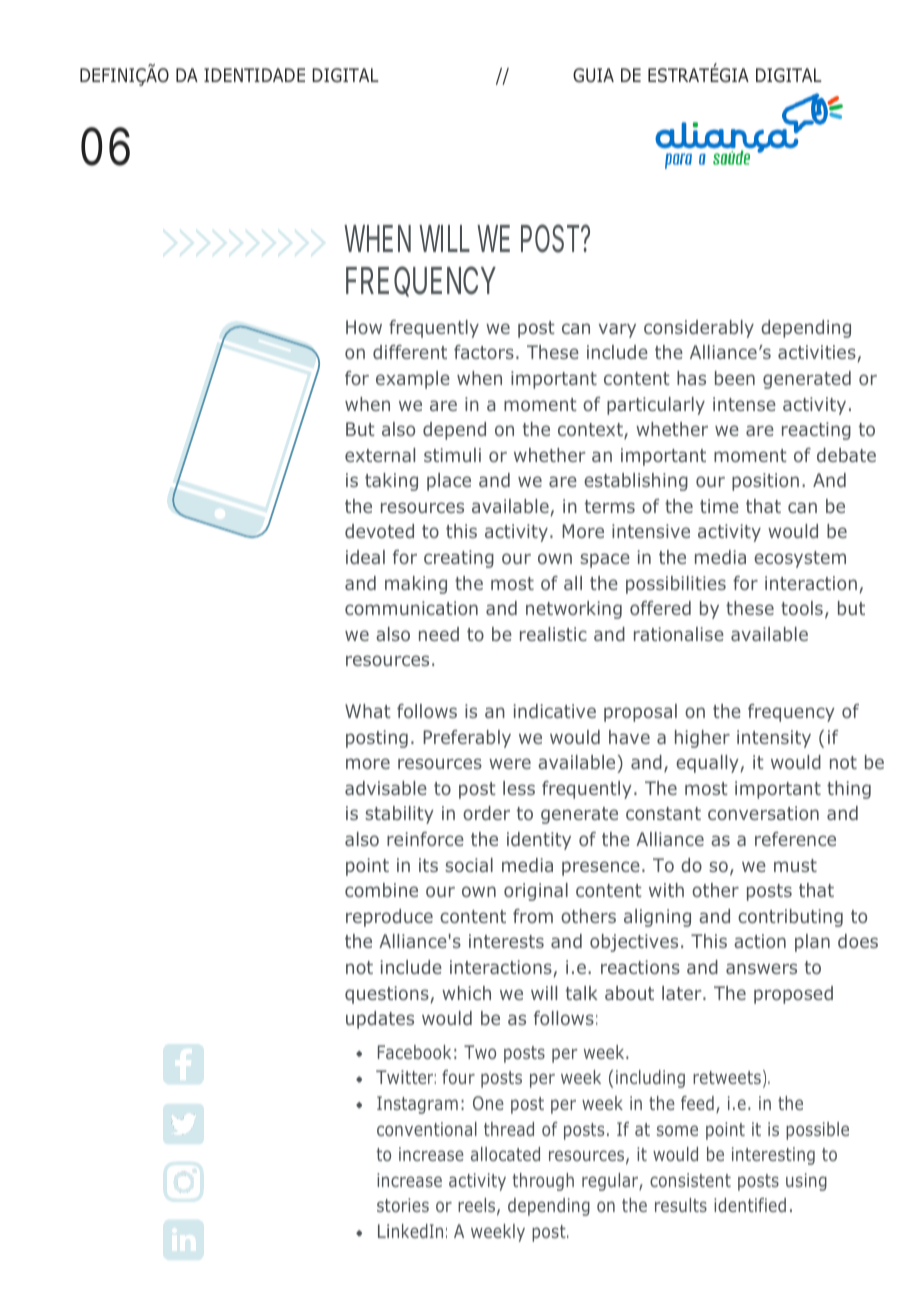 This document has height=1308, width=924. What do you see at coordinates (410, 352) in the document?
I see `different` at bounding box center [410, 352].
